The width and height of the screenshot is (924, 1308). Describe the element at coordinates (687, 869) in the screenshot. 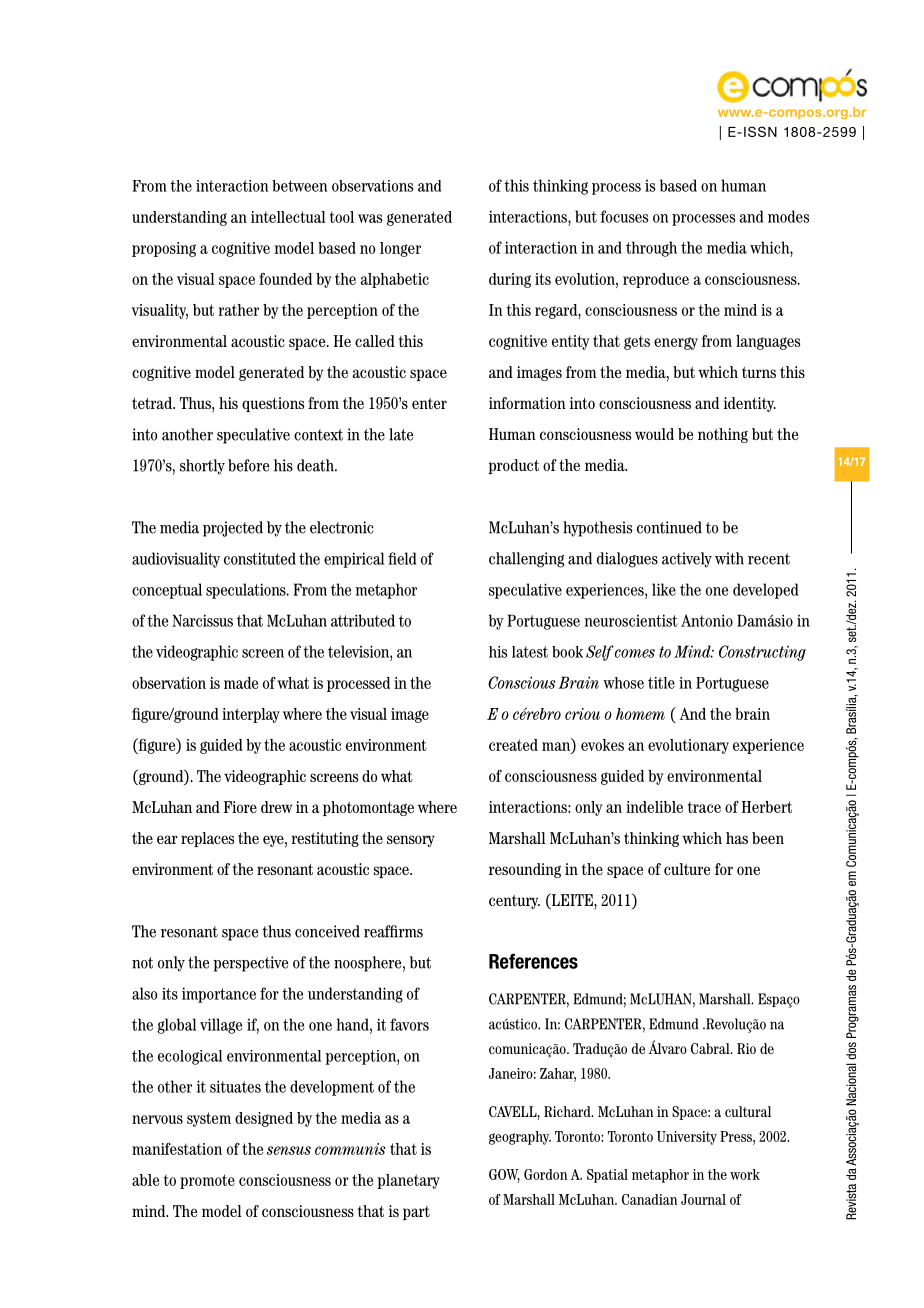

I see `culture` at that location.
